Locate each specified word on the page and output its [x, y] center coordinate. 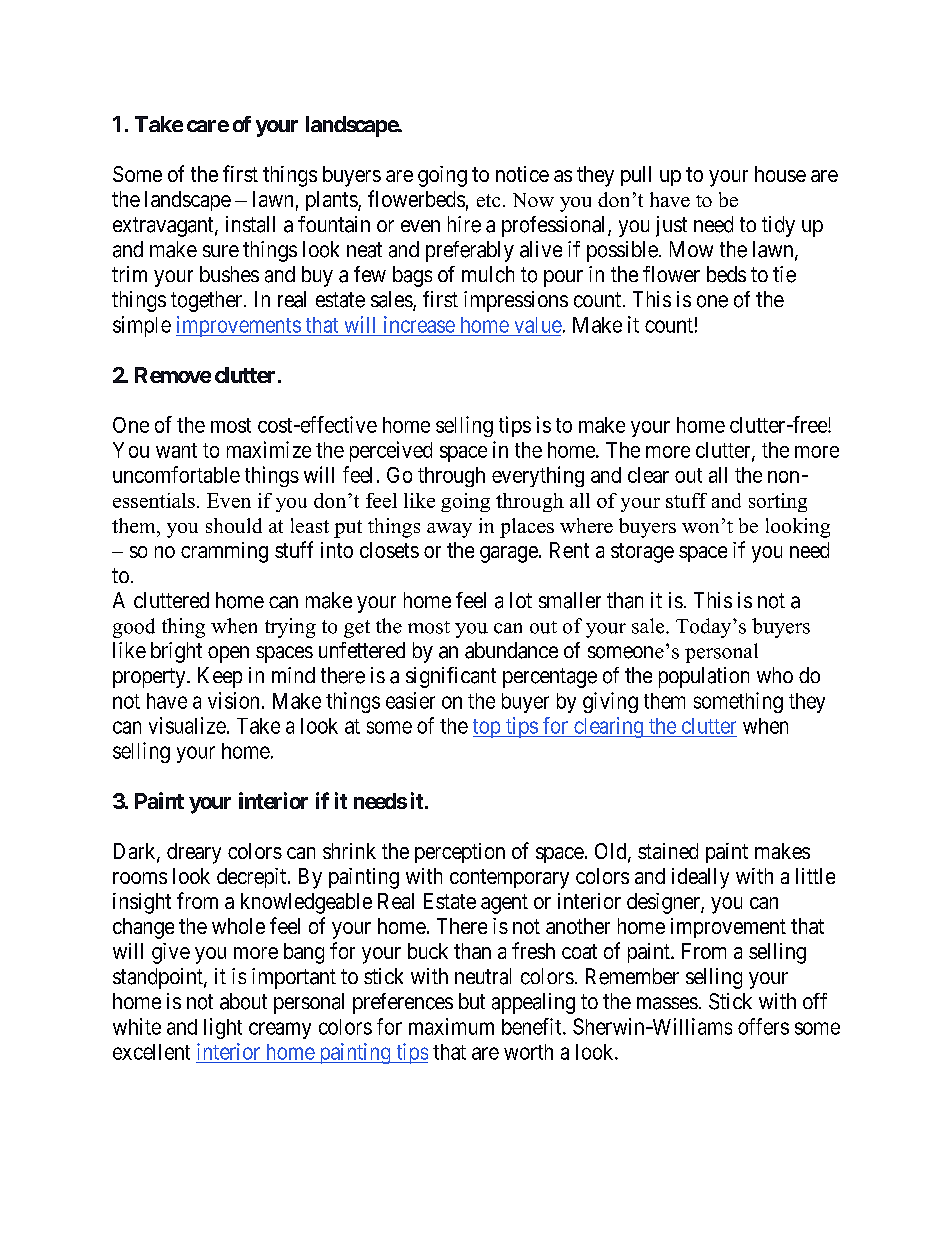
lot [521, 600]
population [704, 677]
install [250, 224]
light [223, 1028]
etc [488, 200]
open [228, 654]
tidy [778, 226]
